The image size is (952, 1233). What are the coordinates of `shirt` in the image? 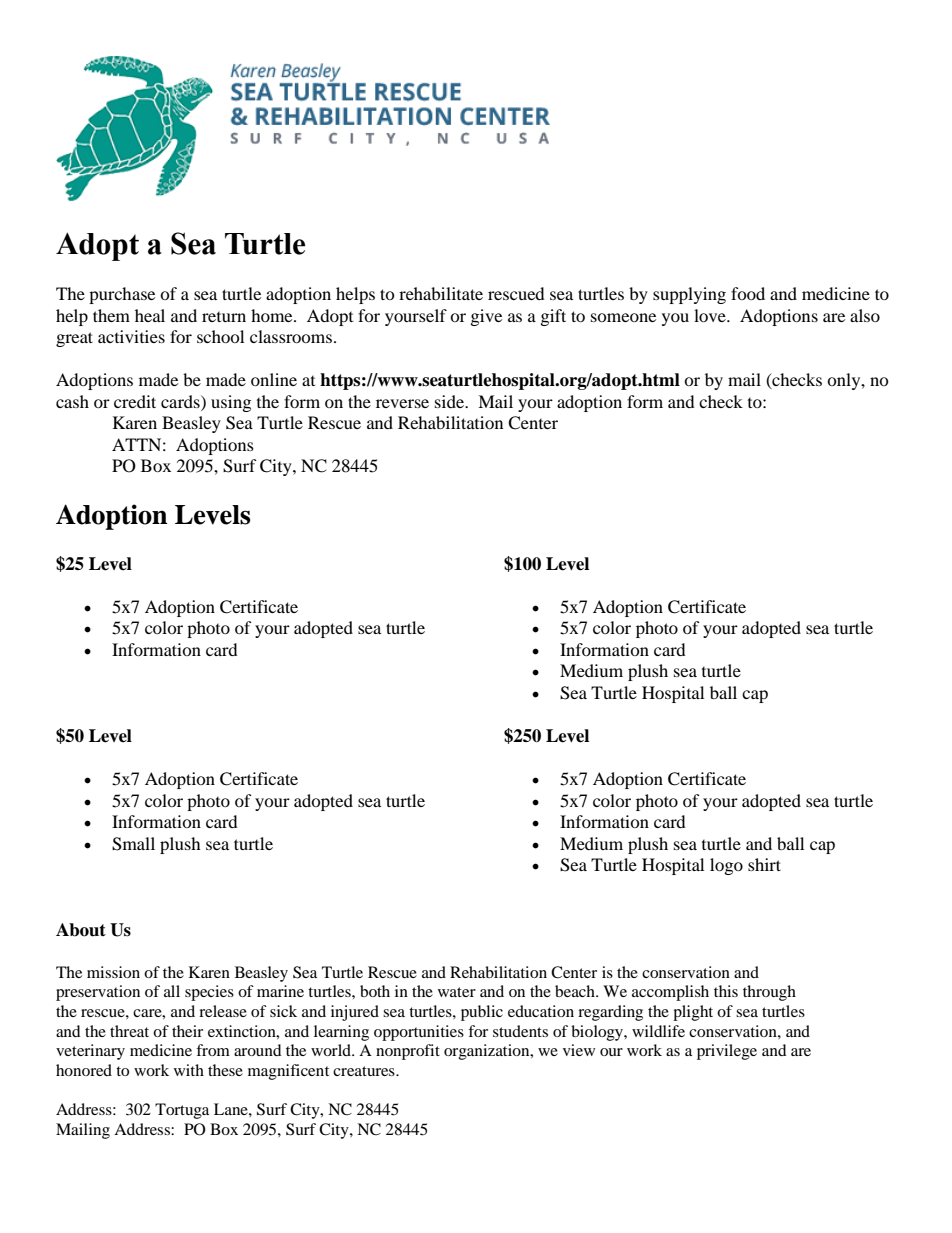 It's located at (764, 864).
